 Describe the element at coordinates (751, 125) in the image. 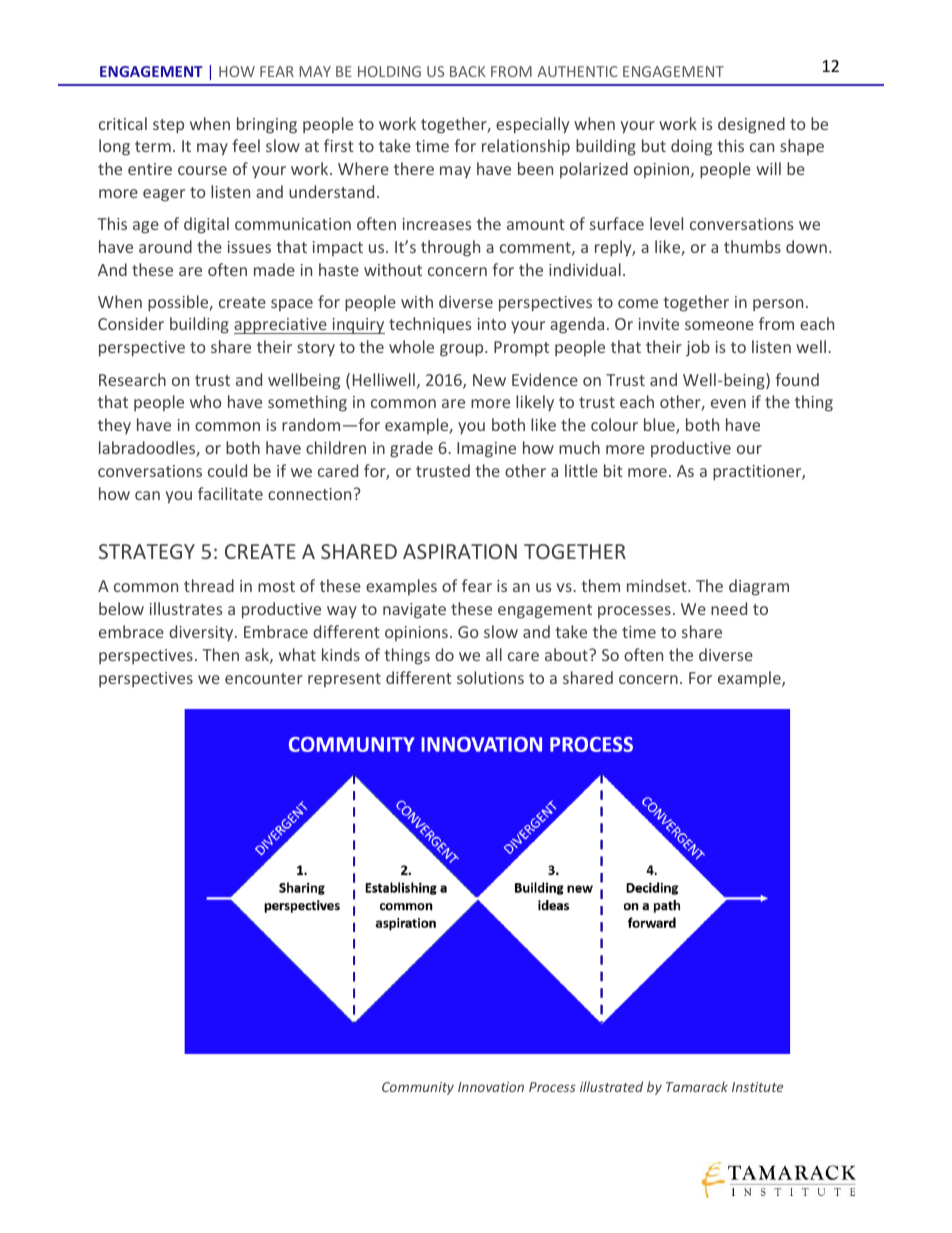

I see `designed` at that location.
